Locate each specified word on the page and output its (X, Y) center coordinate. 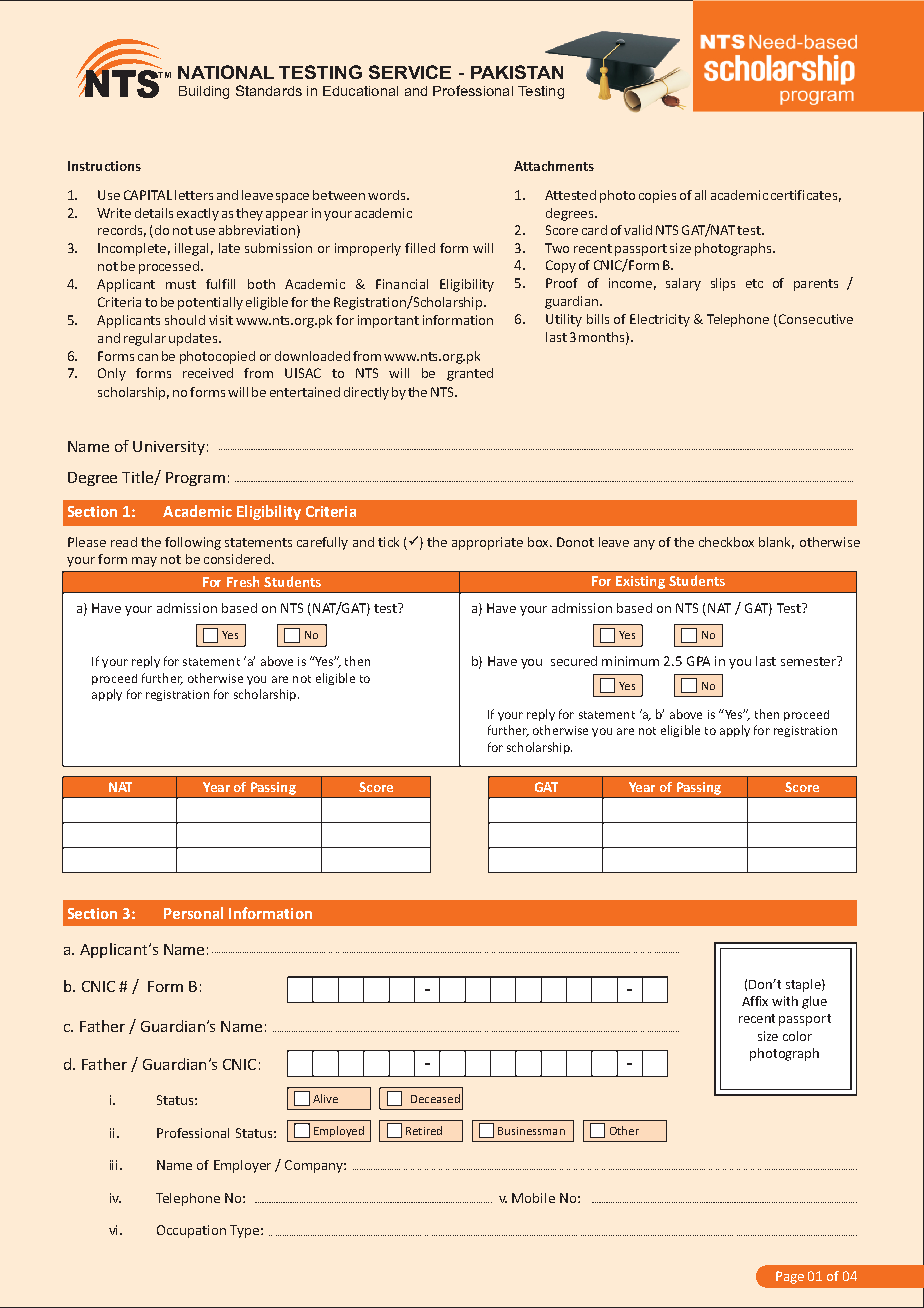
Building (204, 92)
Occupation (191, 1231)
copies (657, 196)
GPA (698, 661)
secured (574, 661)
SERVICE (410, 72)
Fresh (243, 581)
